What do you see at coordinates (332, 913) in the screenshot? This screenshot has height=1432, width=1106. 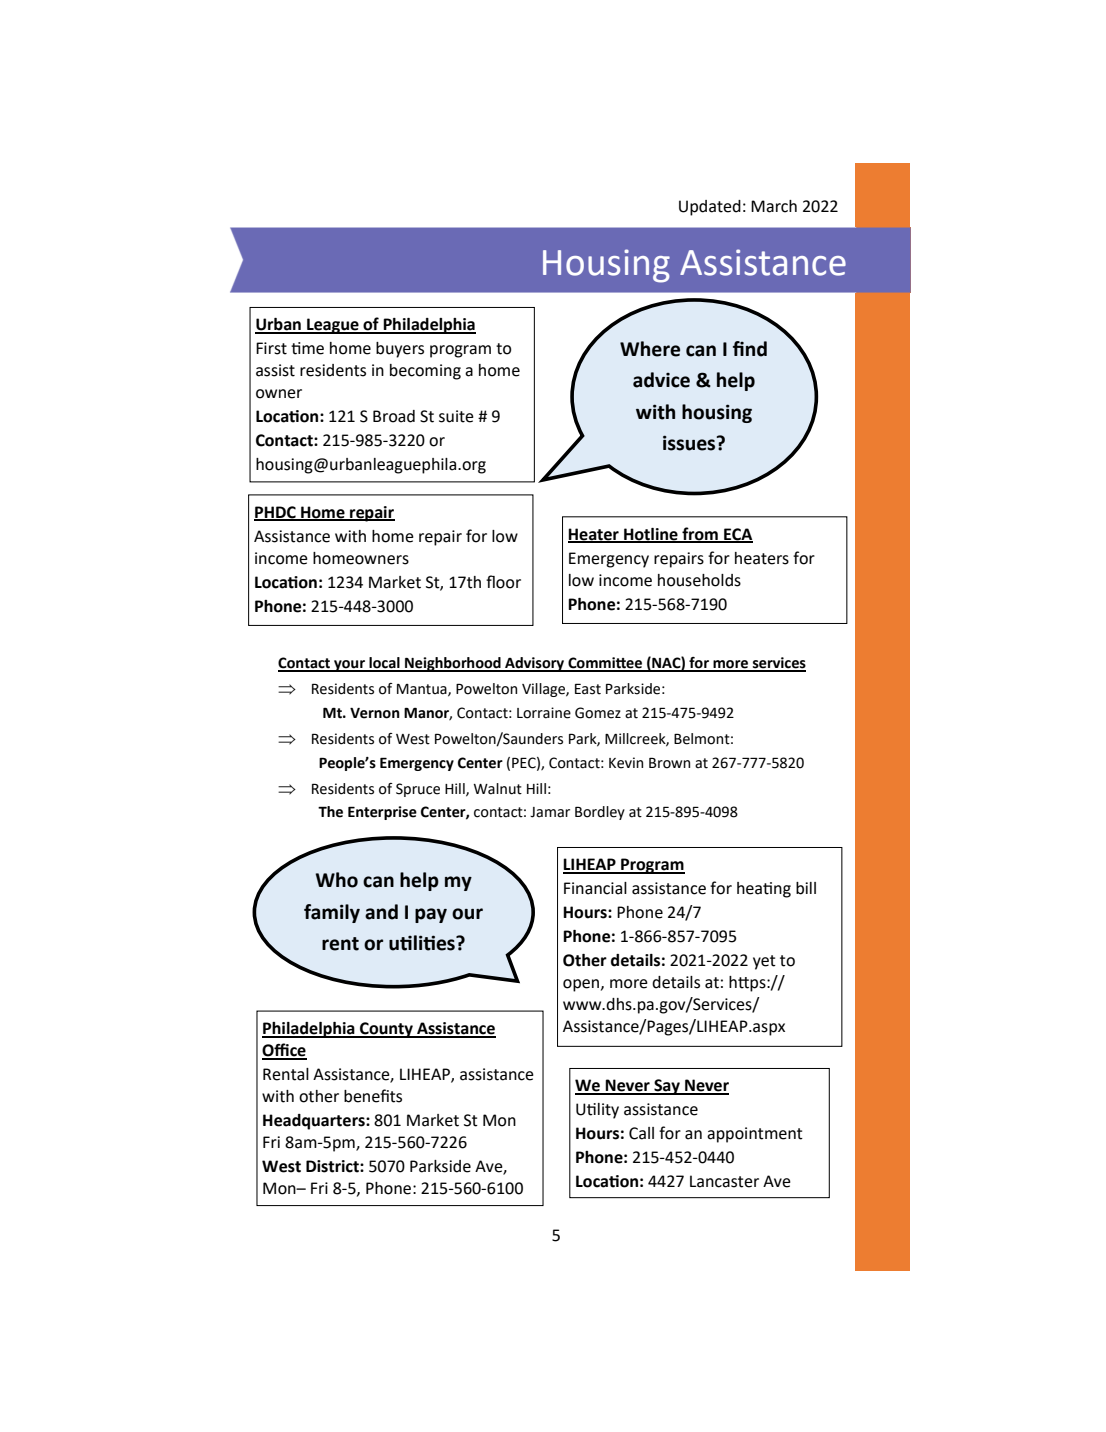 I see `family` at bounding box center [332, 913].
